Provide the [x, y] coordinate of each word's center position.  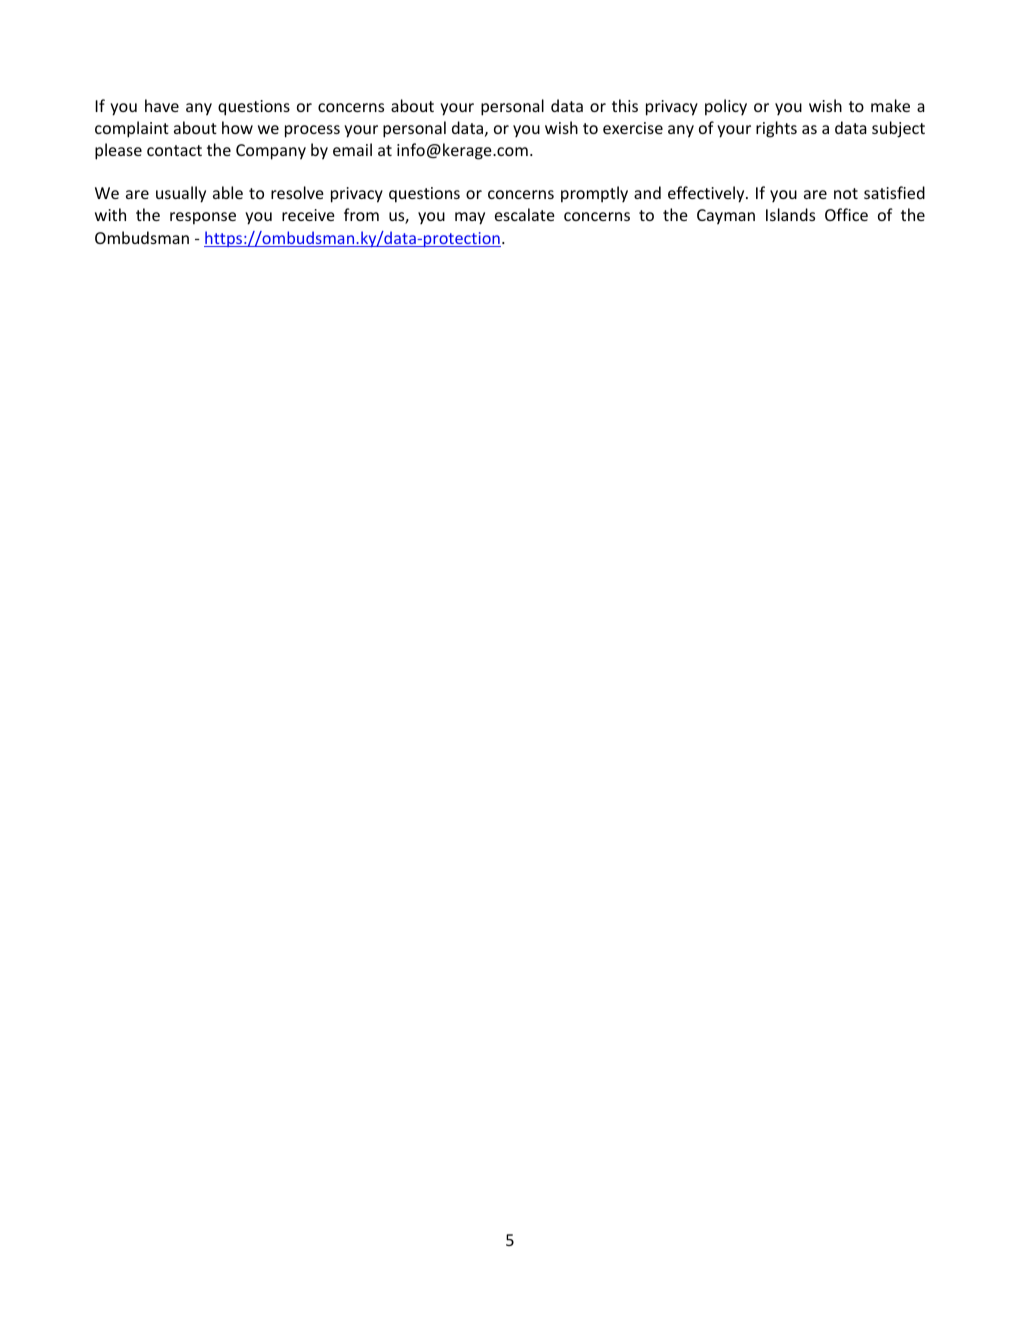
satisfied [894, 192]
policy [726, 107]
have [162, 105]
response [203, 218]
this [625, 105]
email [352, 149]
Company [271, 152]
